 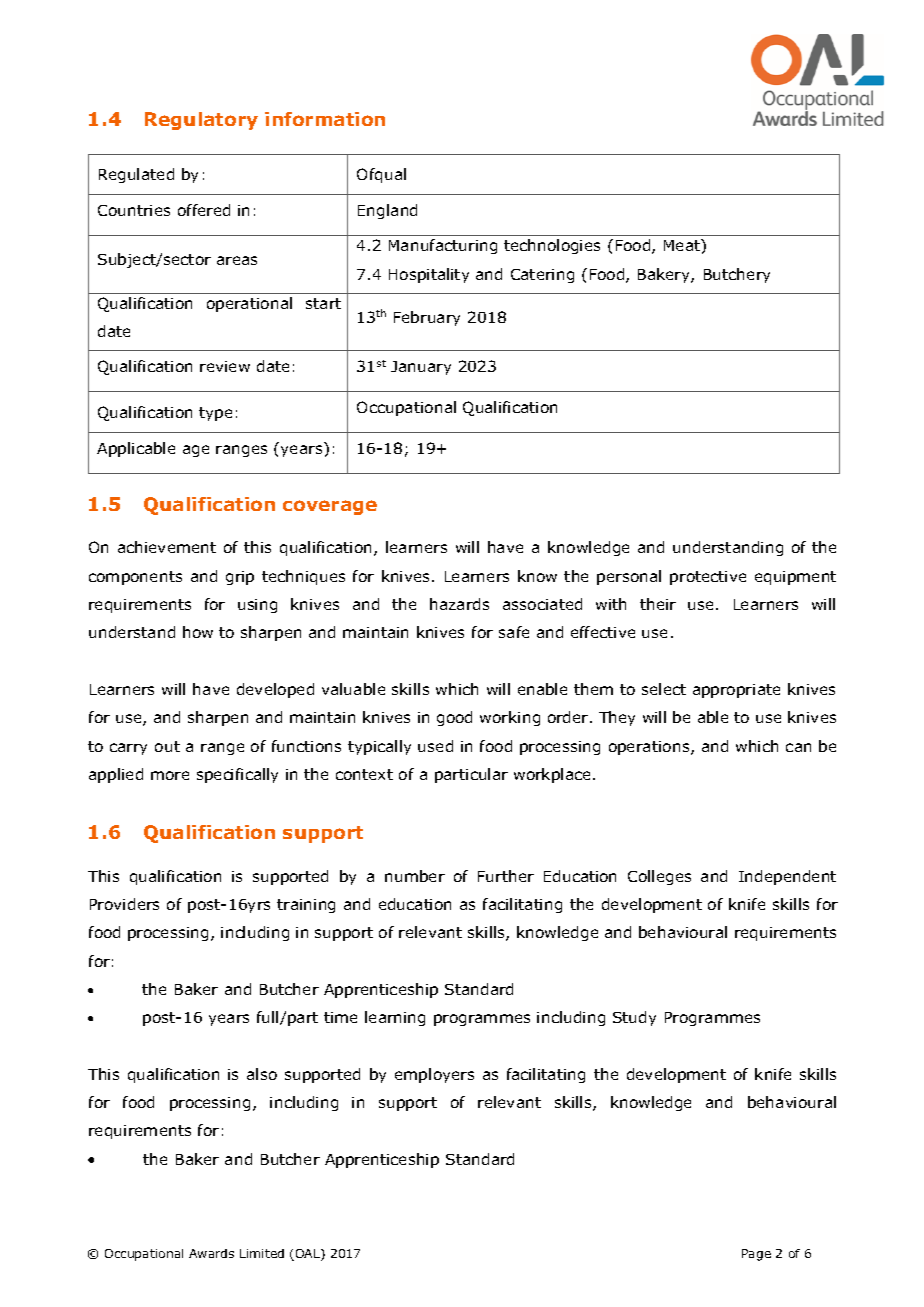 I want to click on technologies, so click(x=552, y=246).
